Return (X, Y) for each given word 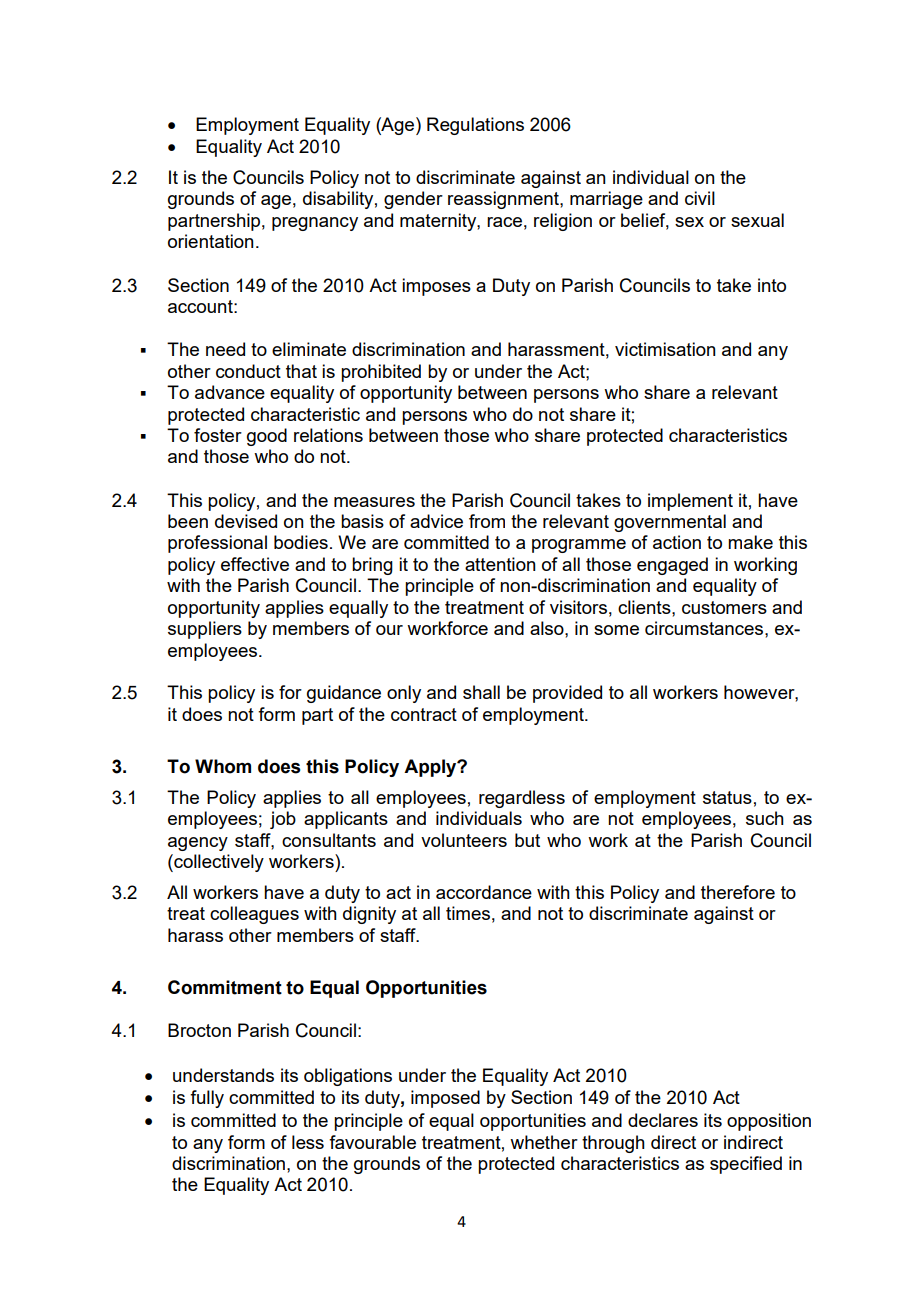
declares (663, 1120)
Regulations (475, 126)
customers (724, 607)
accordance (484, 892)
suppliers (205, 630)
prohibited (381, 373)
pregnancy (315, 224)
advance (230, 392)
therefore (738, 892)
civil (700, 198)
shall (481, 692)
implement (690, 502)
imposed (445, 1099)
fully (207, 1099)
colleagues (254, 915)
